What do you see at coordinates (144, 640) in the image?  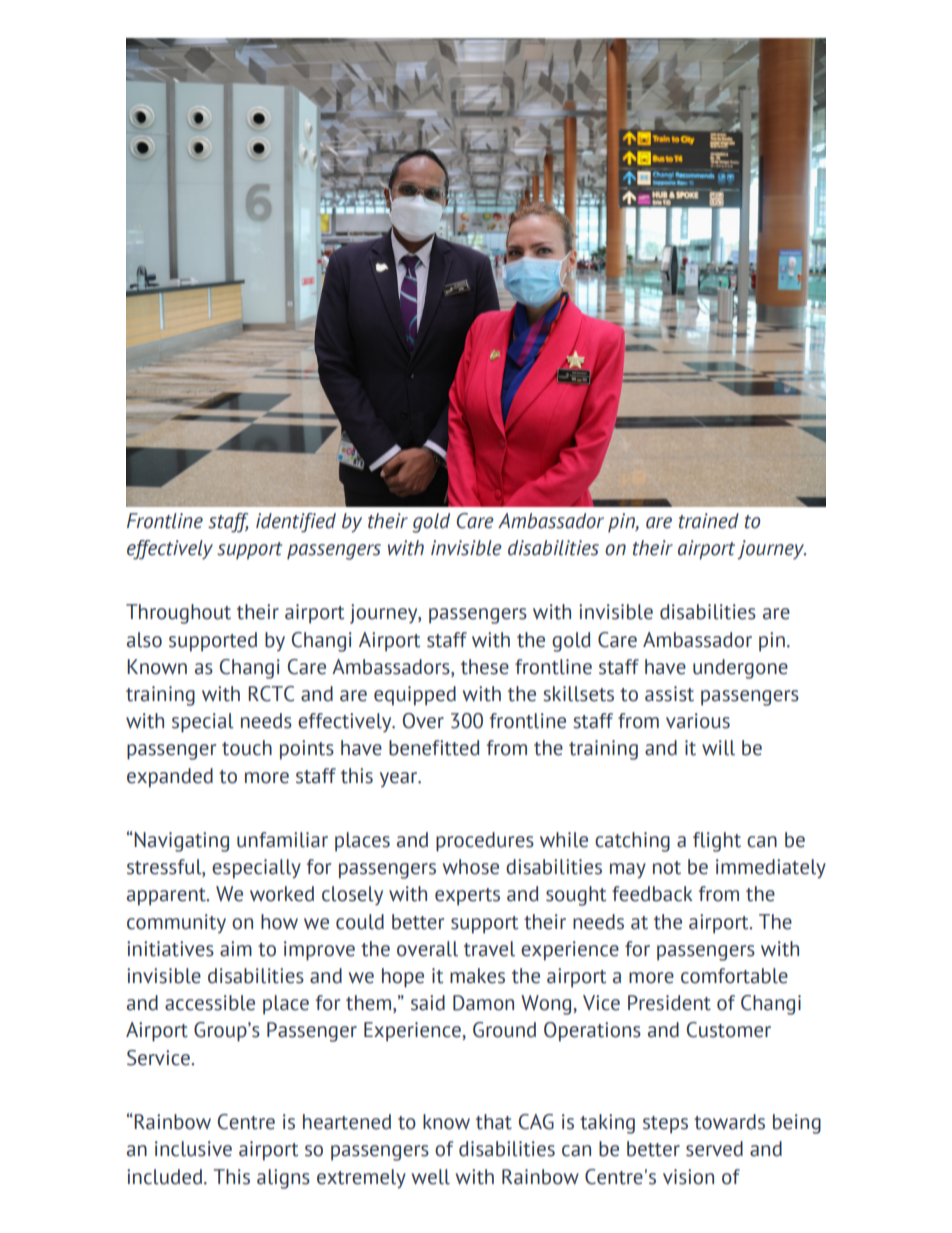 I see `also` at bounding box center [144, 640].
